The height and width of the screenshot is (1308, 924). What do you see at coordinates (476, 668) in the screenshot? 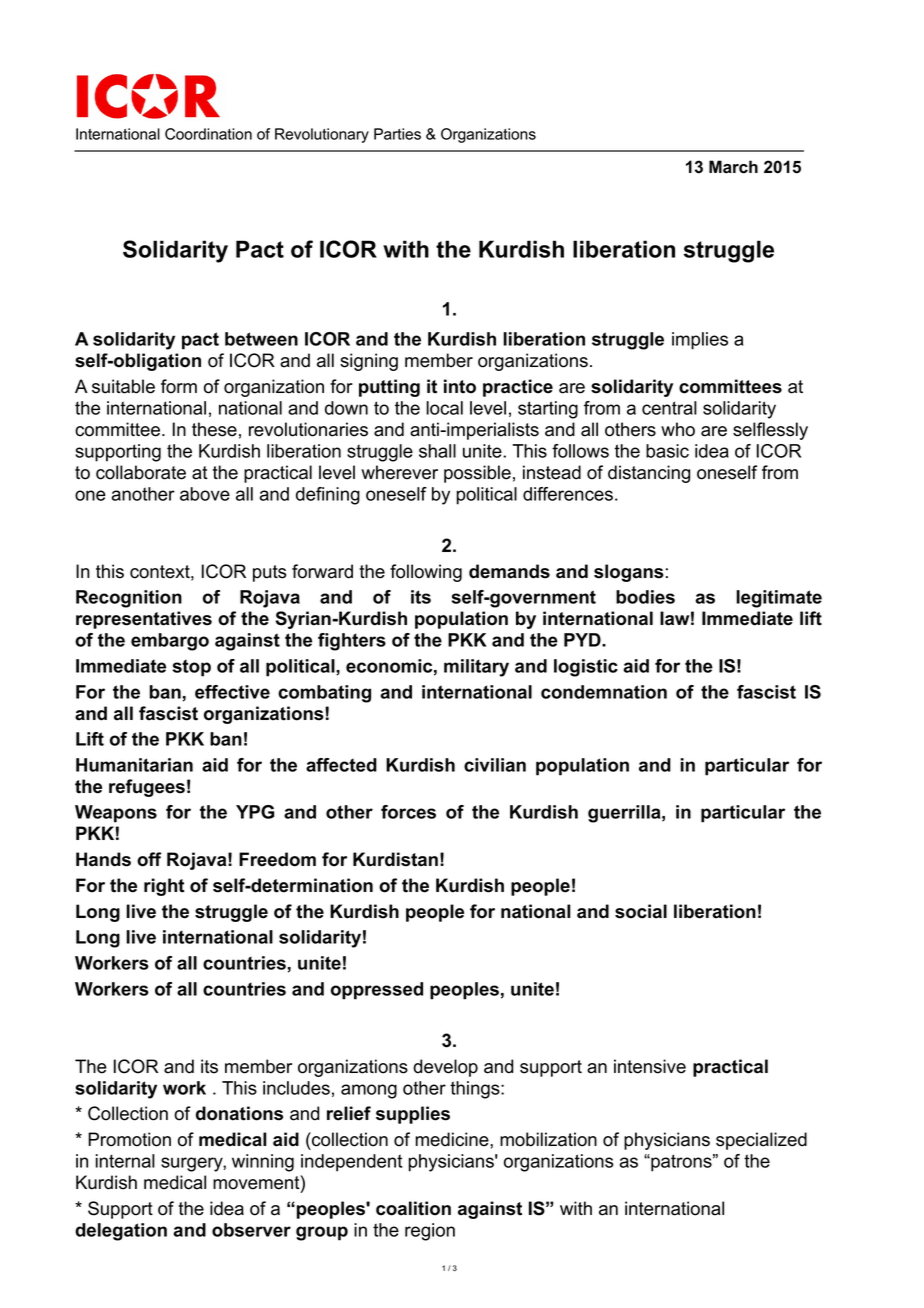
I see `military` at bounding box center [476, 668].
